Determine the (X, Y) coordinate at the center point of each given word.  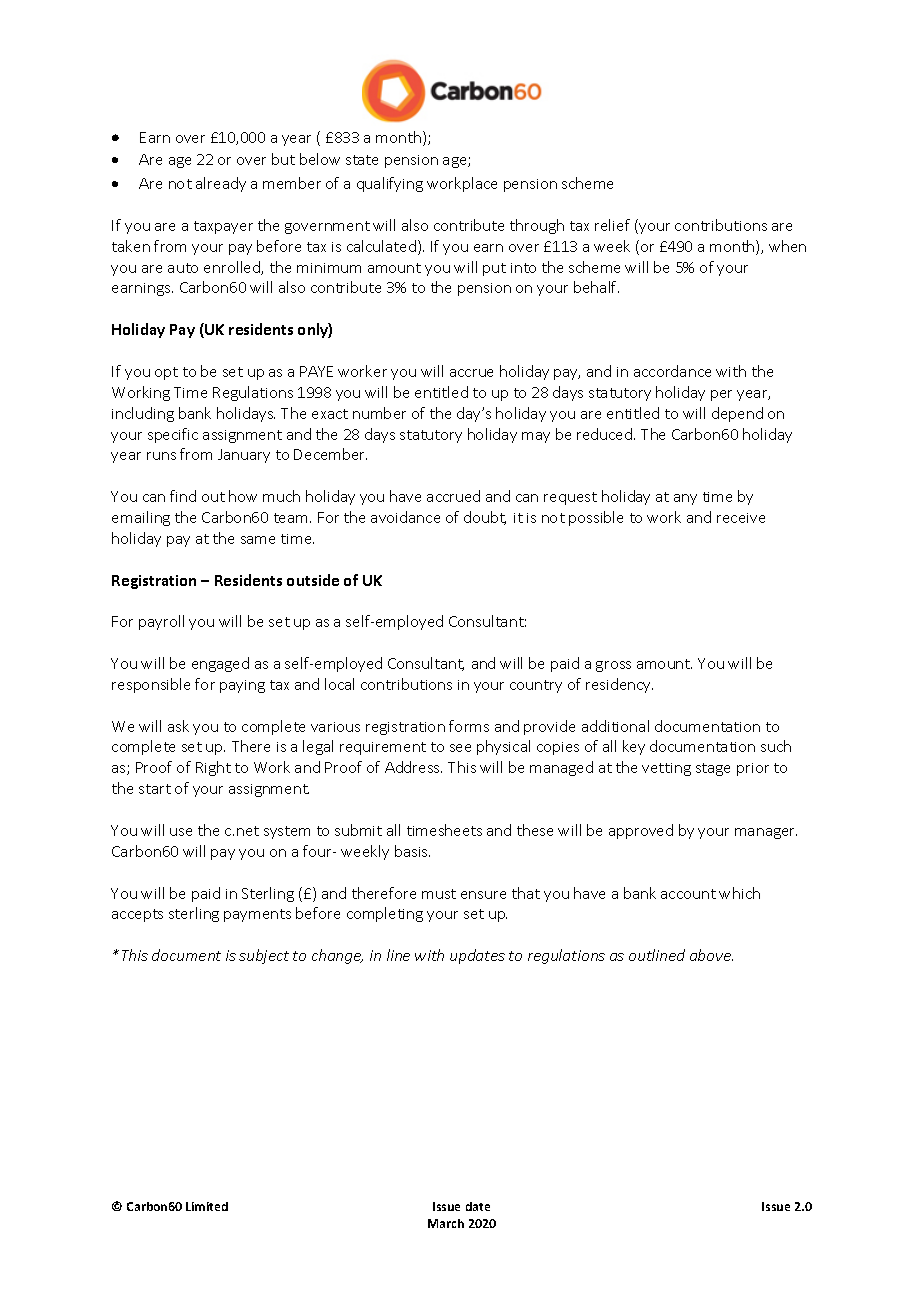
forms (469, 726)
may (536, 437)
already (221, 184)
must (439, 894)
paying (242, 686)
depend (737, 414)
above (711, 955)
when (787, 246)
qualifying (390, 184)
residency (619, 685)
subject (264, 956)
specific (173, 435)
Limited (207, 1206)
